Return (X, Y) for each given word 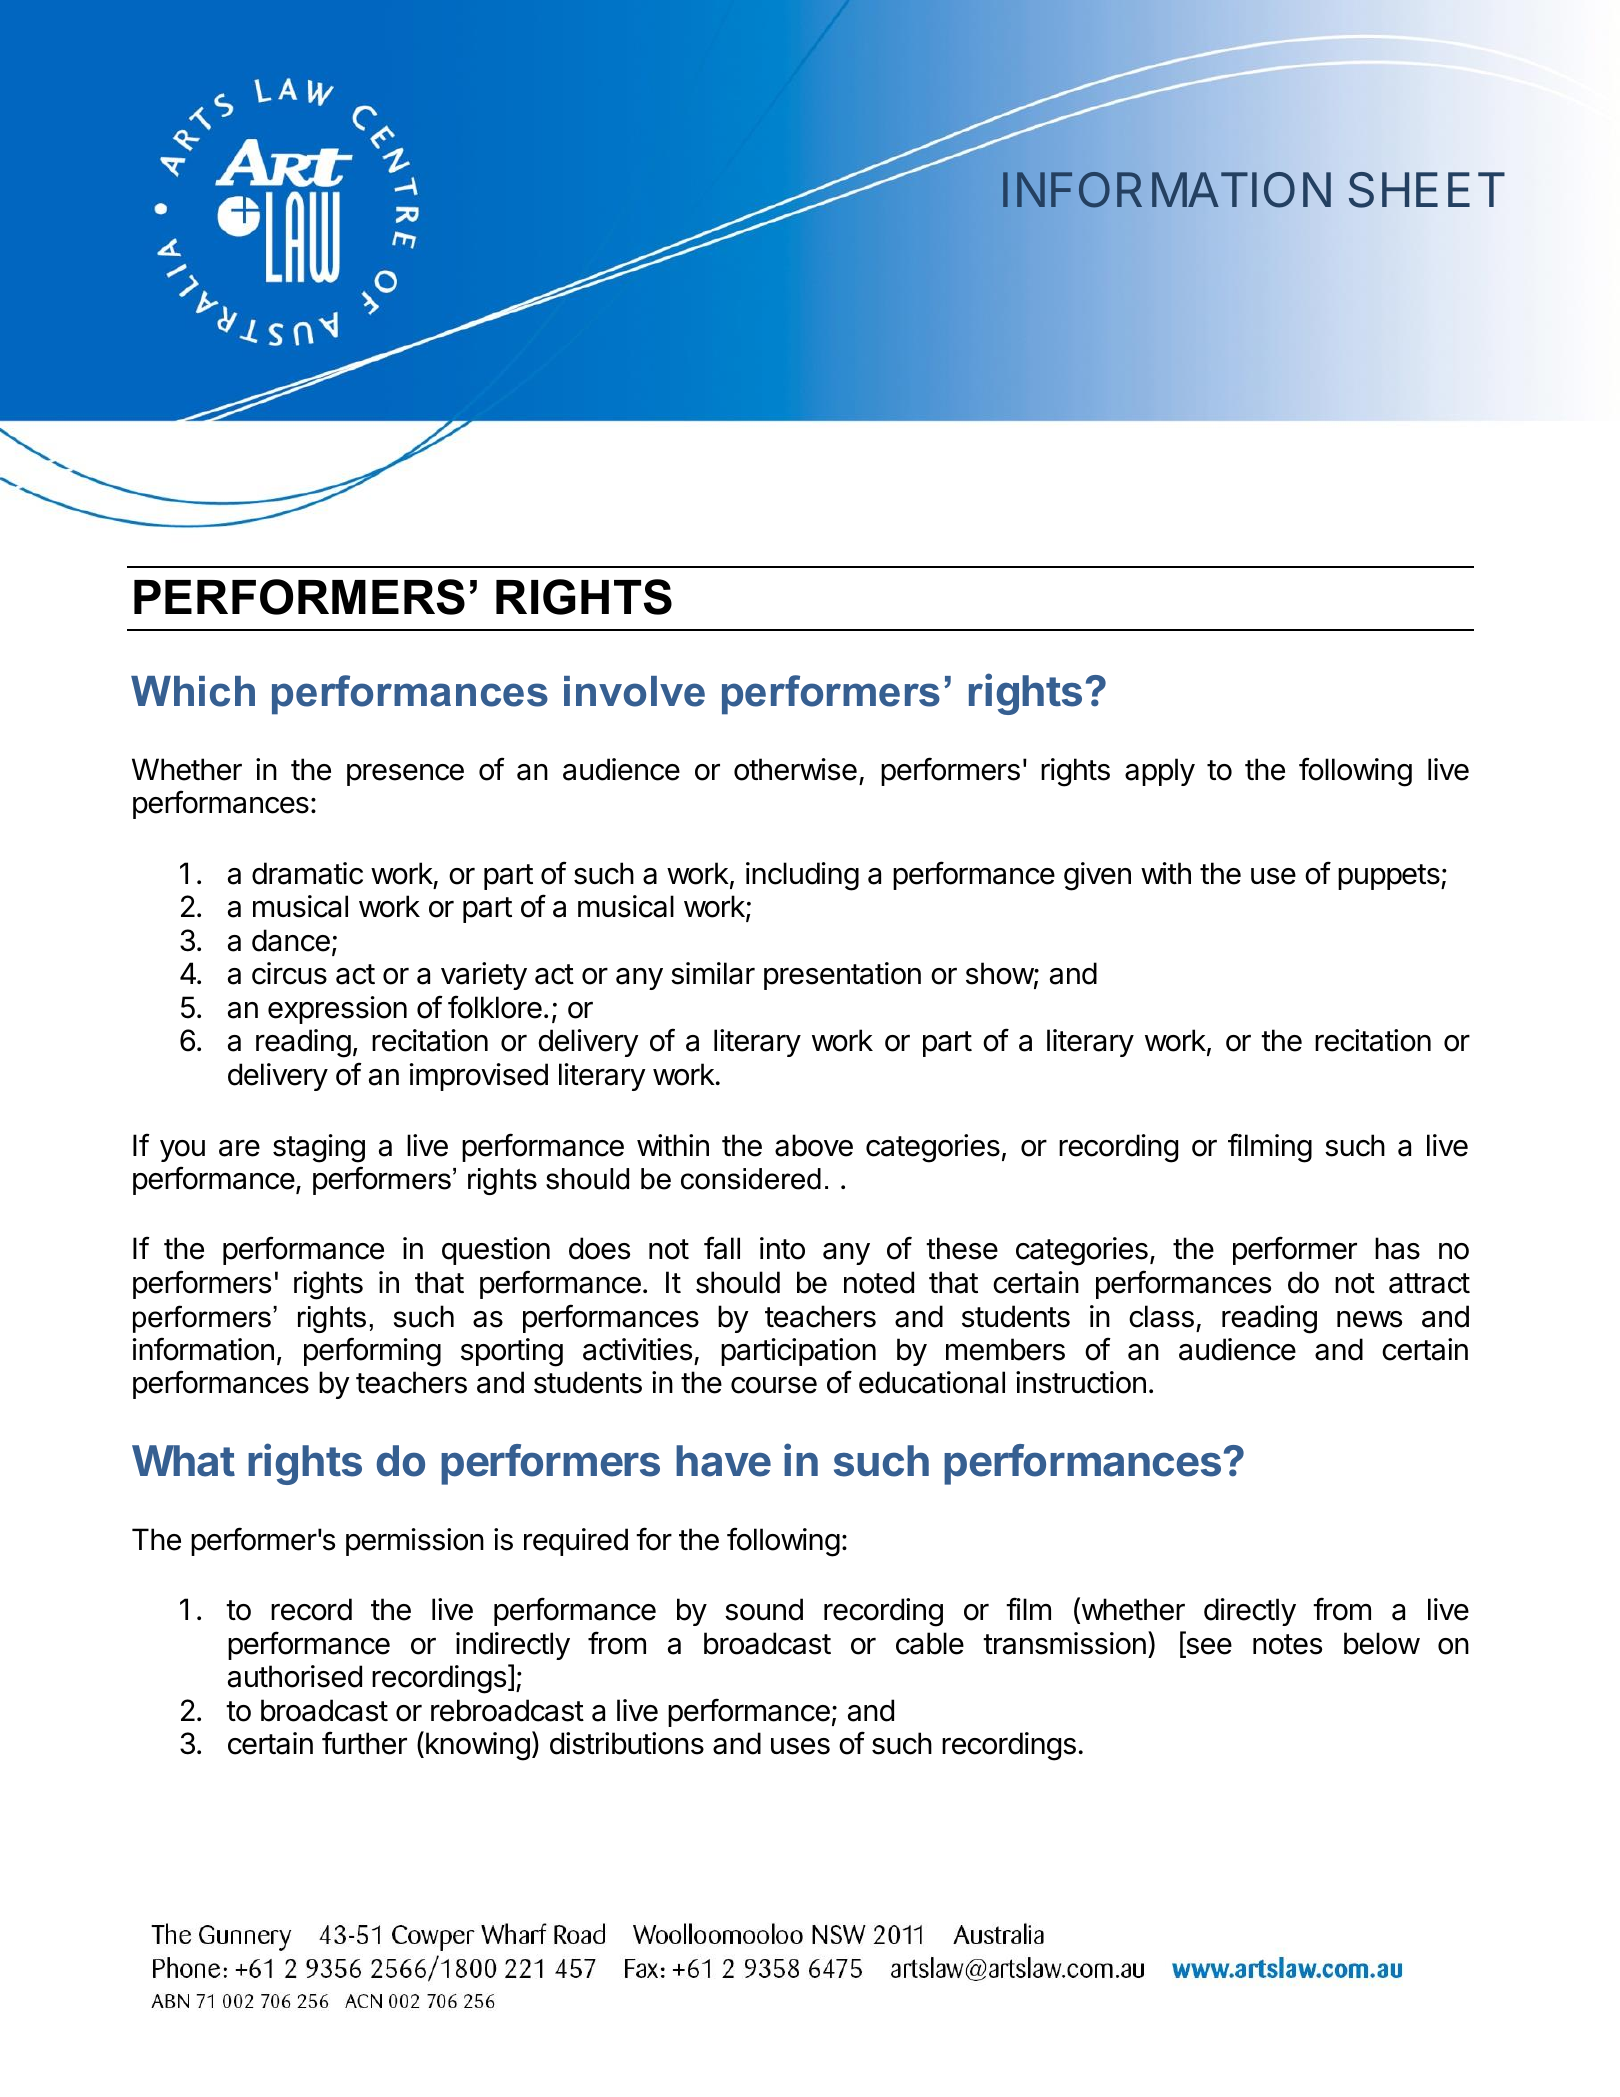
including (802, 876)
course (774, 1385)
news (1369, 1319)
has (1397, 1248)
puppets (1390, 877)
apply (1160, 772)
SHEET (1427, 190)
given (1097, 876)
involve (634, 691)
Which (193, 691)
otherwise (795, 769)
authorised (295, 1676)
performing (372, 1352)
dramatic (307, 873)
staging (319, 1148)
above (814, 1145)
